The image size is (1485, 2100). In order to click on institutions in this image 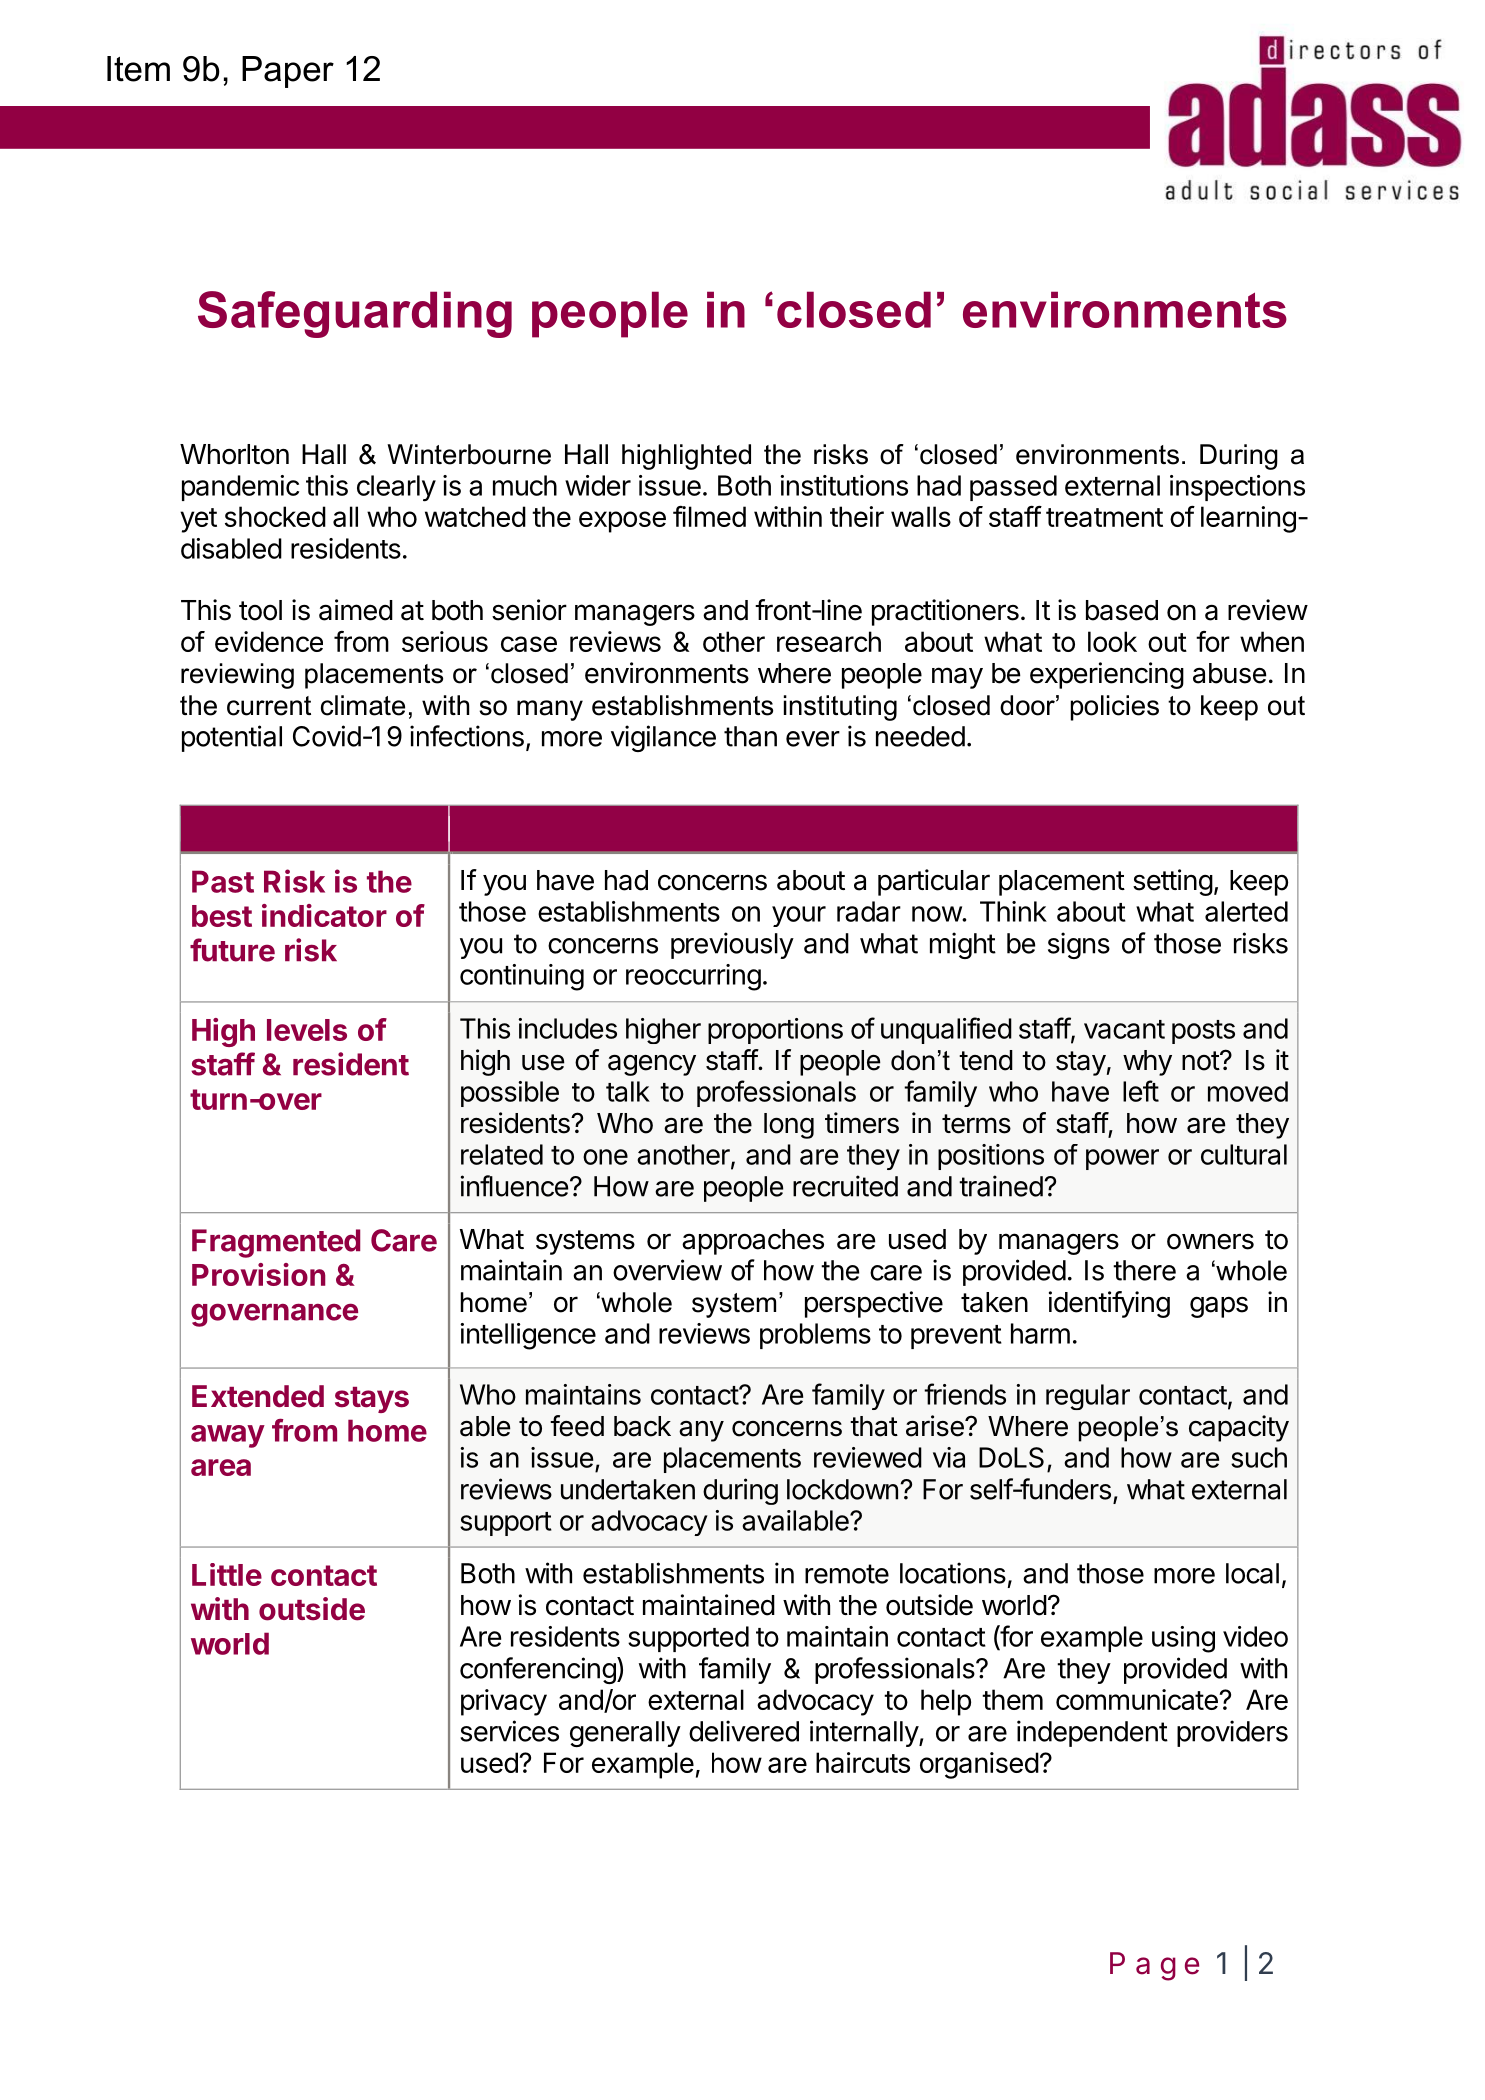, I will do `click(844, 485)`.
